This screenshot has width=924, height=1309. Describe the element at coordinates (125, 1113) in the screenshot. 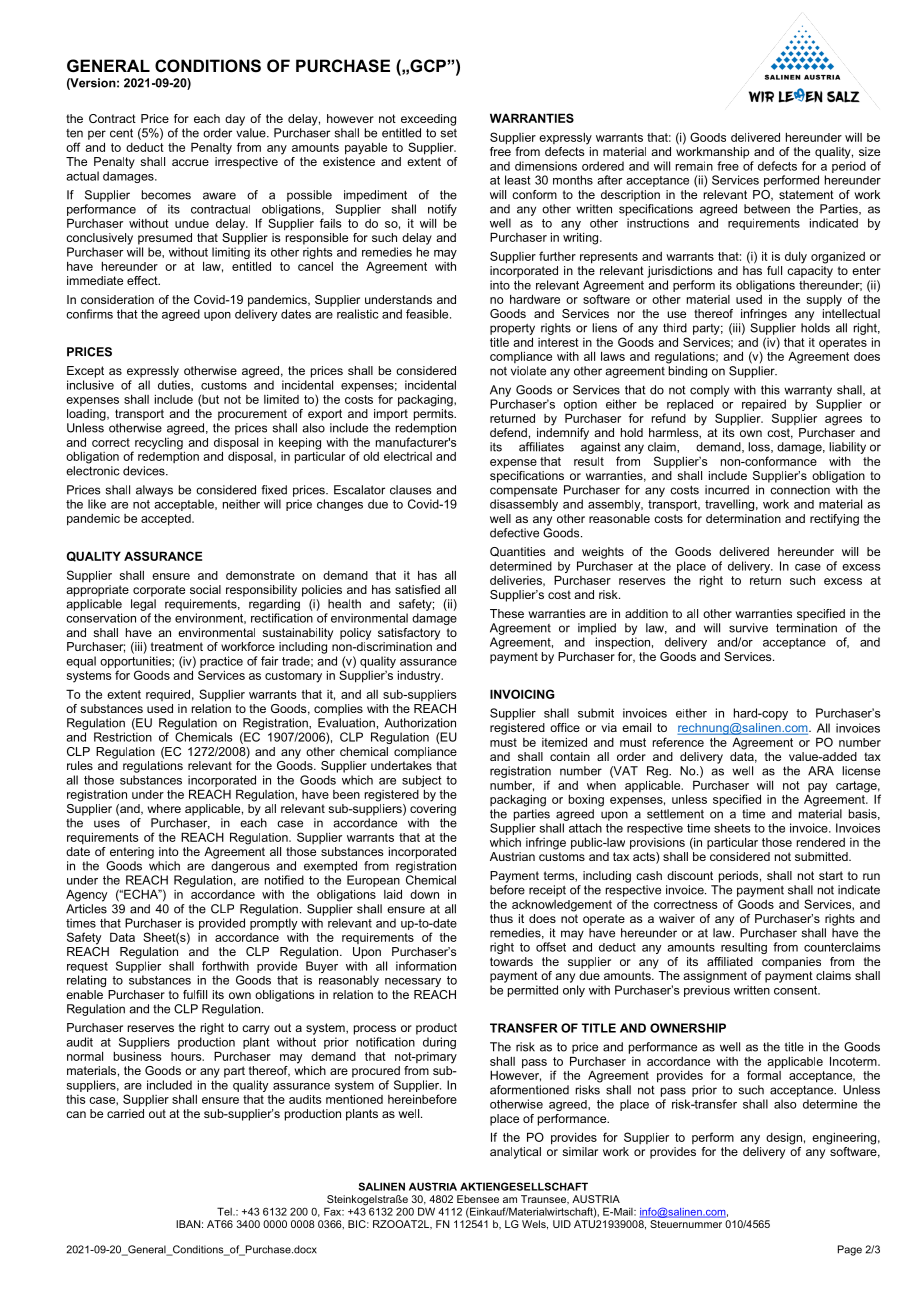

I see `carried` at that location.
